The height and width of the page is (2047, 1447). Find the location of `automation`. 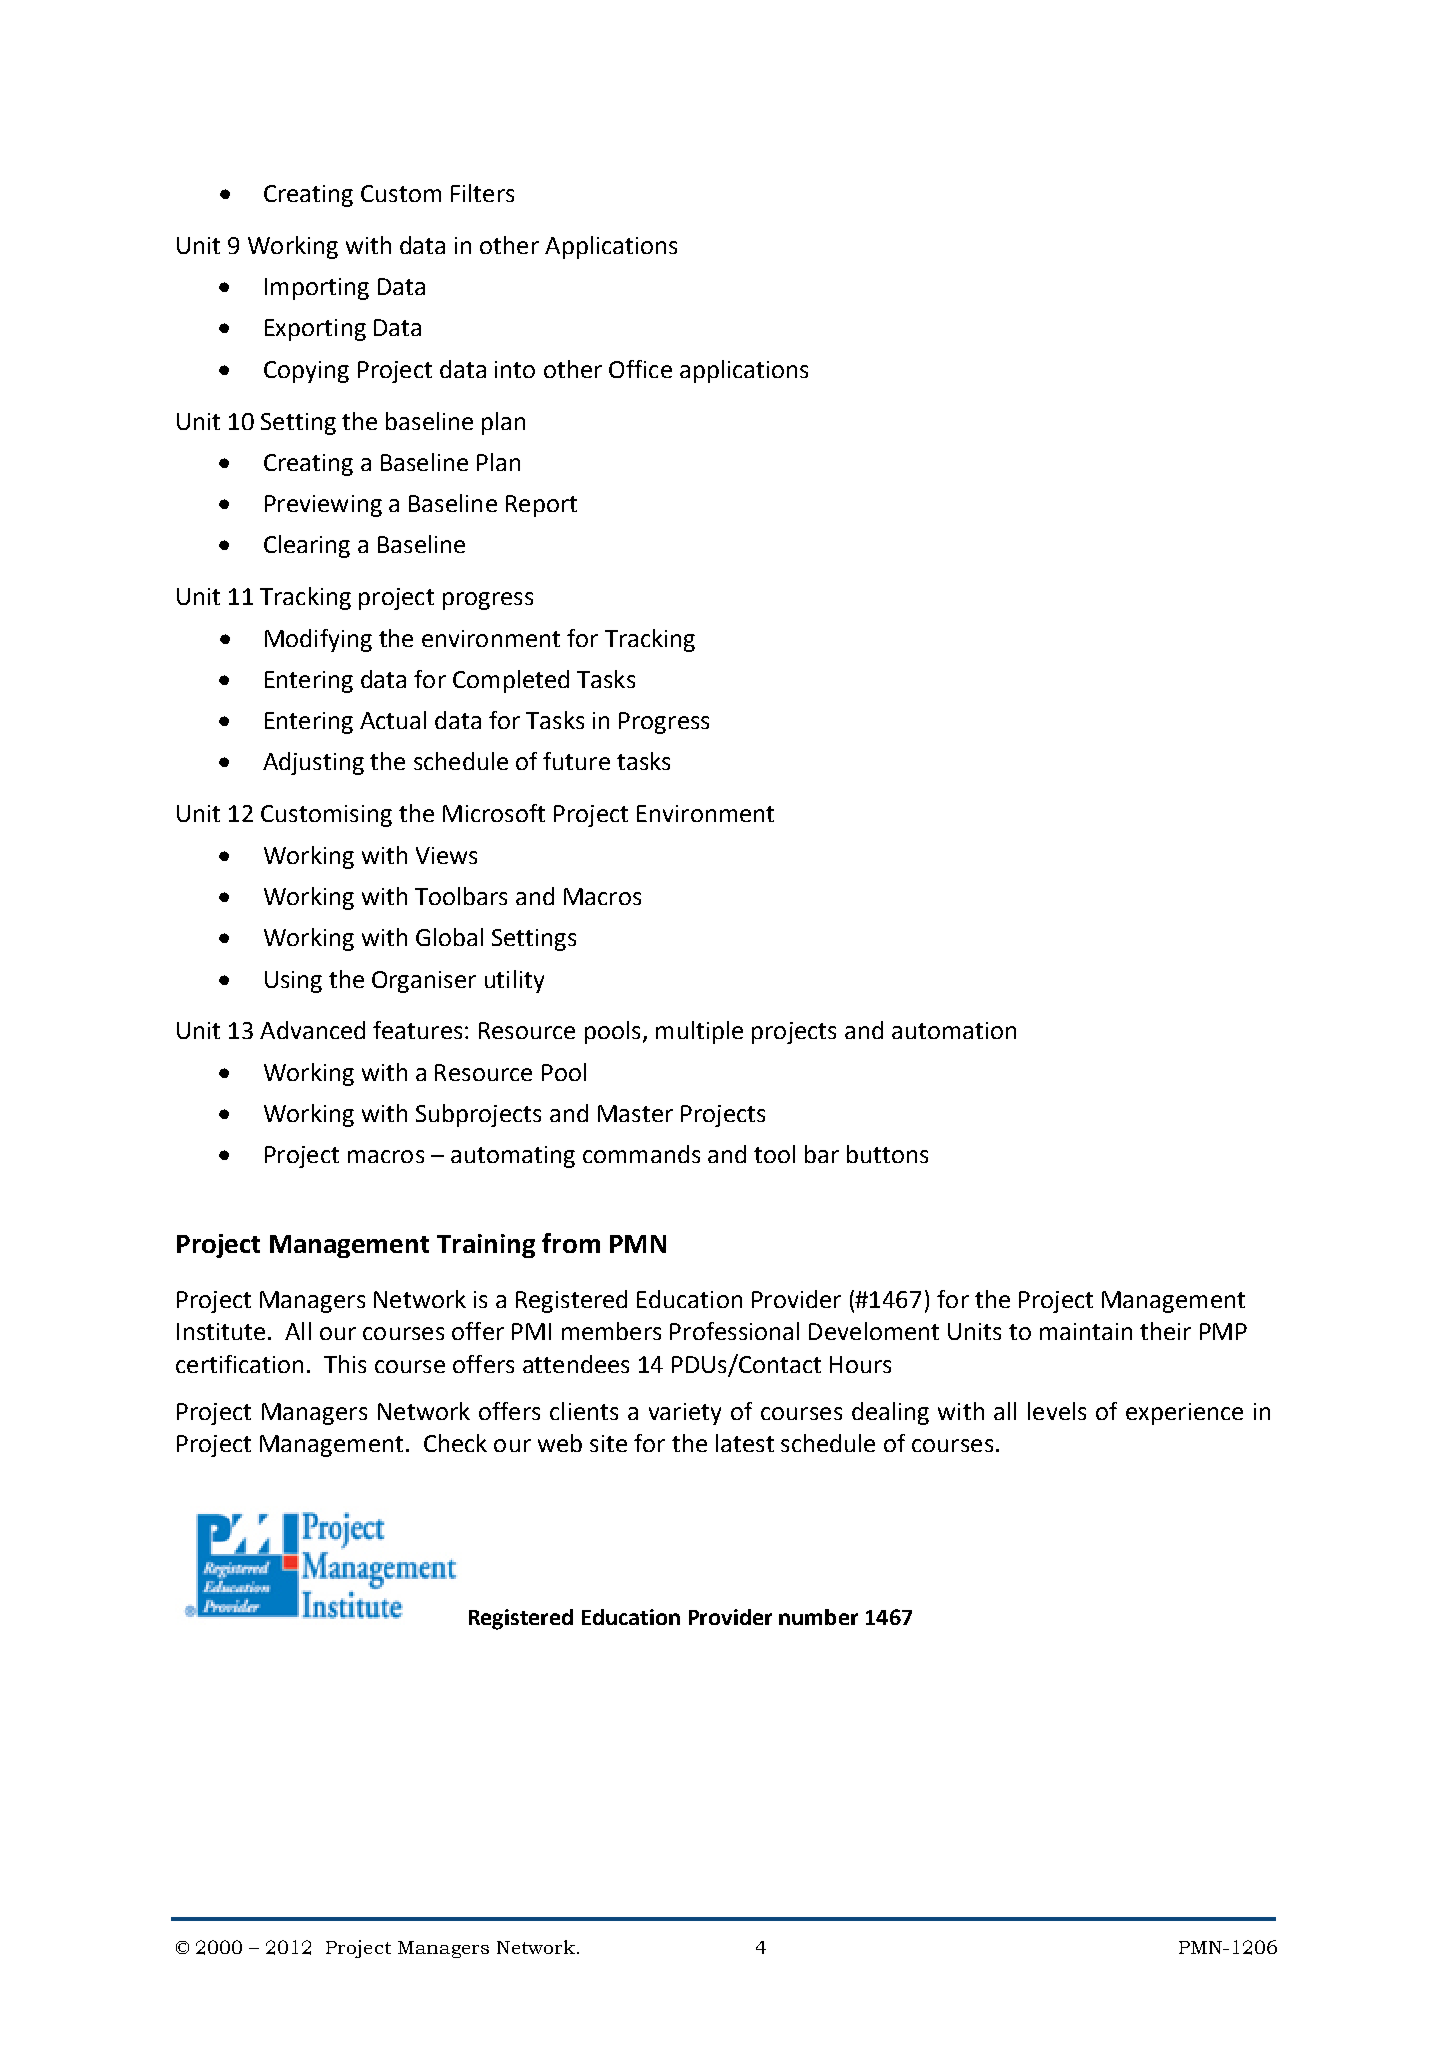

automation is located at coordinates (954, 1030).
